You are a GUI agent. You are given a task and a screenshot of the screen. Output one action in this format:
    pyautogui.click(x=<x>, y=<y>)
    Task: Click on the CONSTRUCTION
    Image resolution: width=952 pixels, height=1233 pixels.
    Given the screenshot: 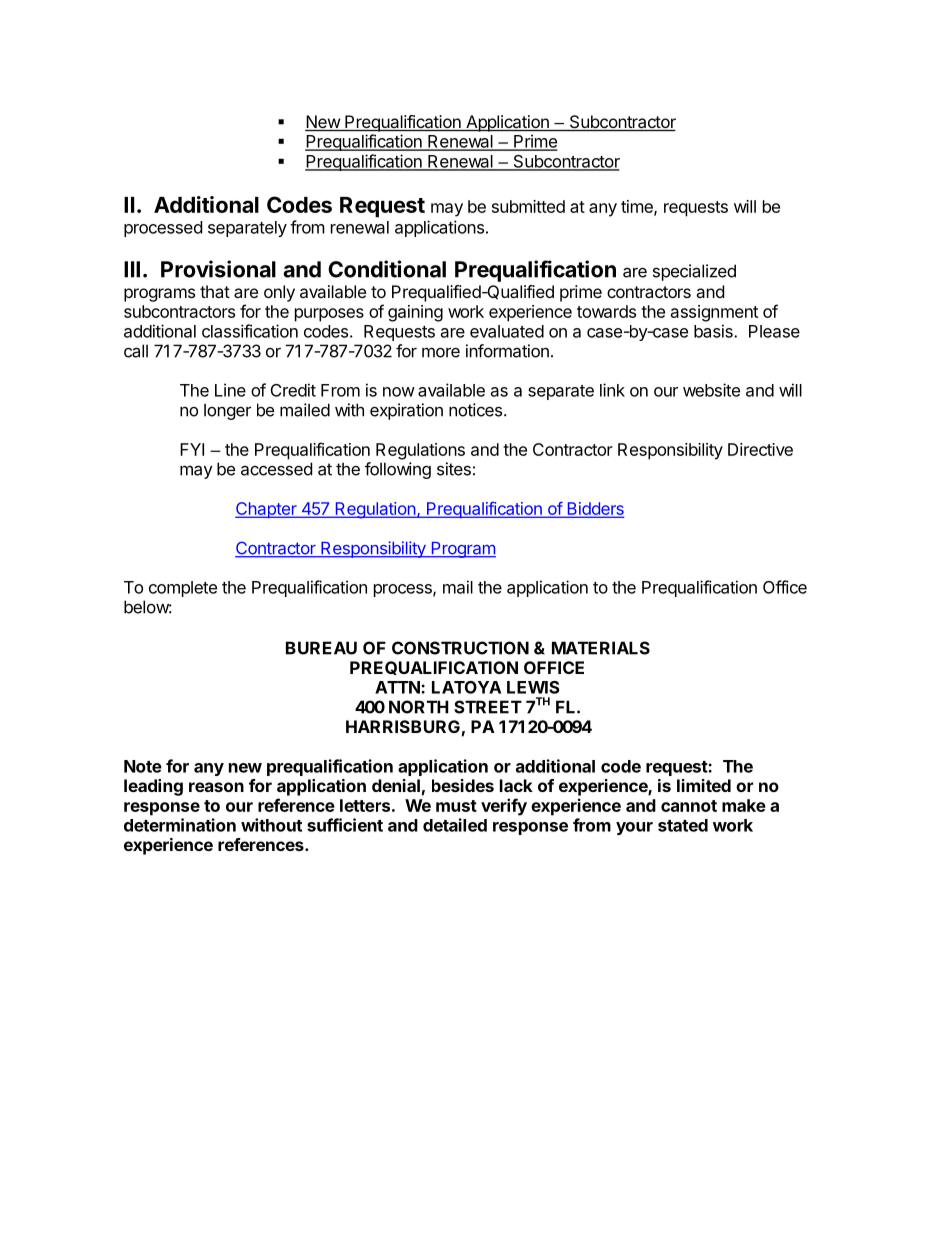 What is the action you would take?
    pyautogui.click(x=460, y=648)
